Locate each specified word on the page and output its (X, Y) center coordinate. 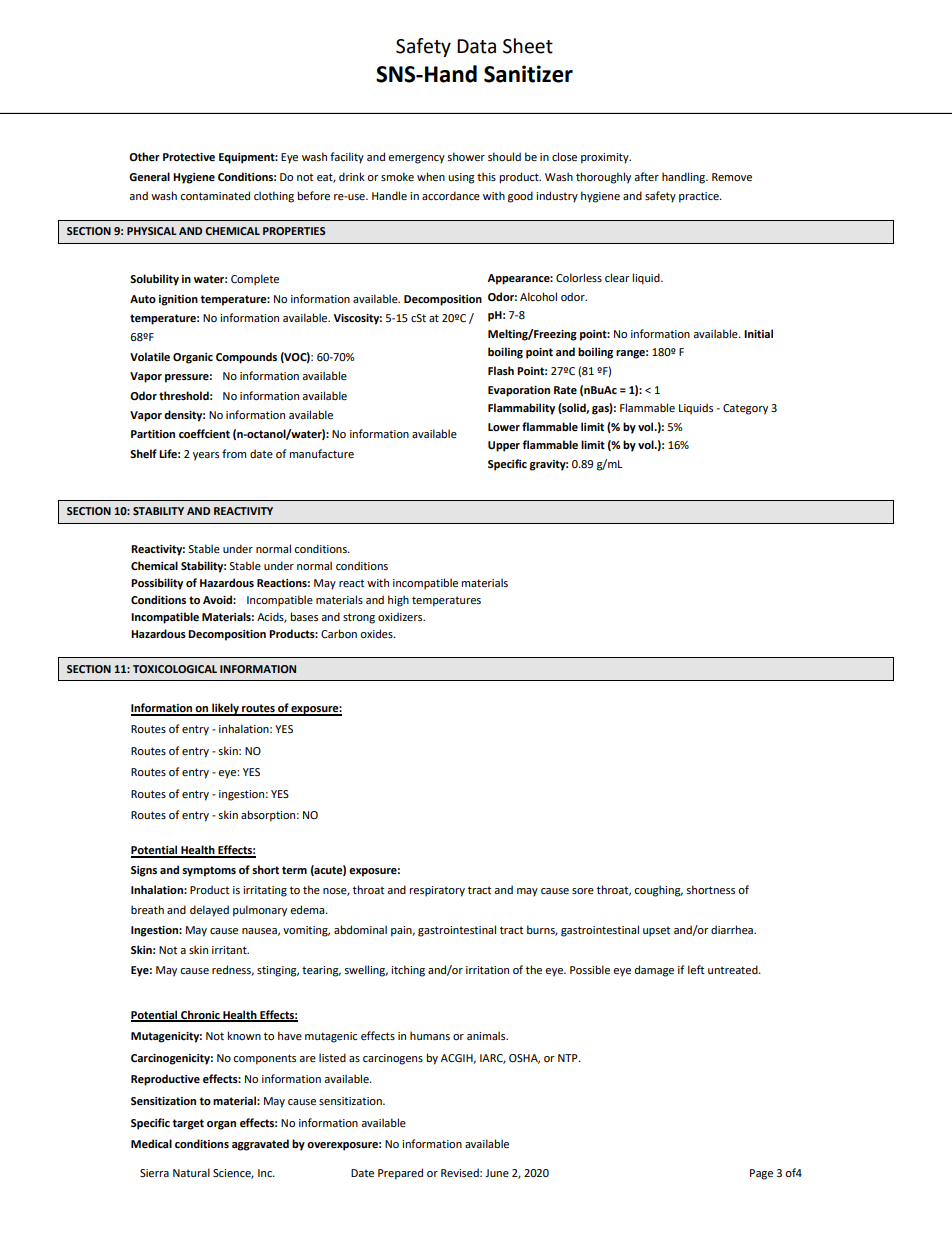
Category (745, 409)
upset (656, 931)
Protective (189, 157)
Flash (501, 370)
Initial (758, 333)
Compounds (246, 358)
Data (476, 46)
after (646, 176)
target (188, 1124)
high (398, 601)
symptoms (209, 871)
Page (761, 1174)
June (497, 1173)
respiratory (437, 891)
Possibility (157, 584)
